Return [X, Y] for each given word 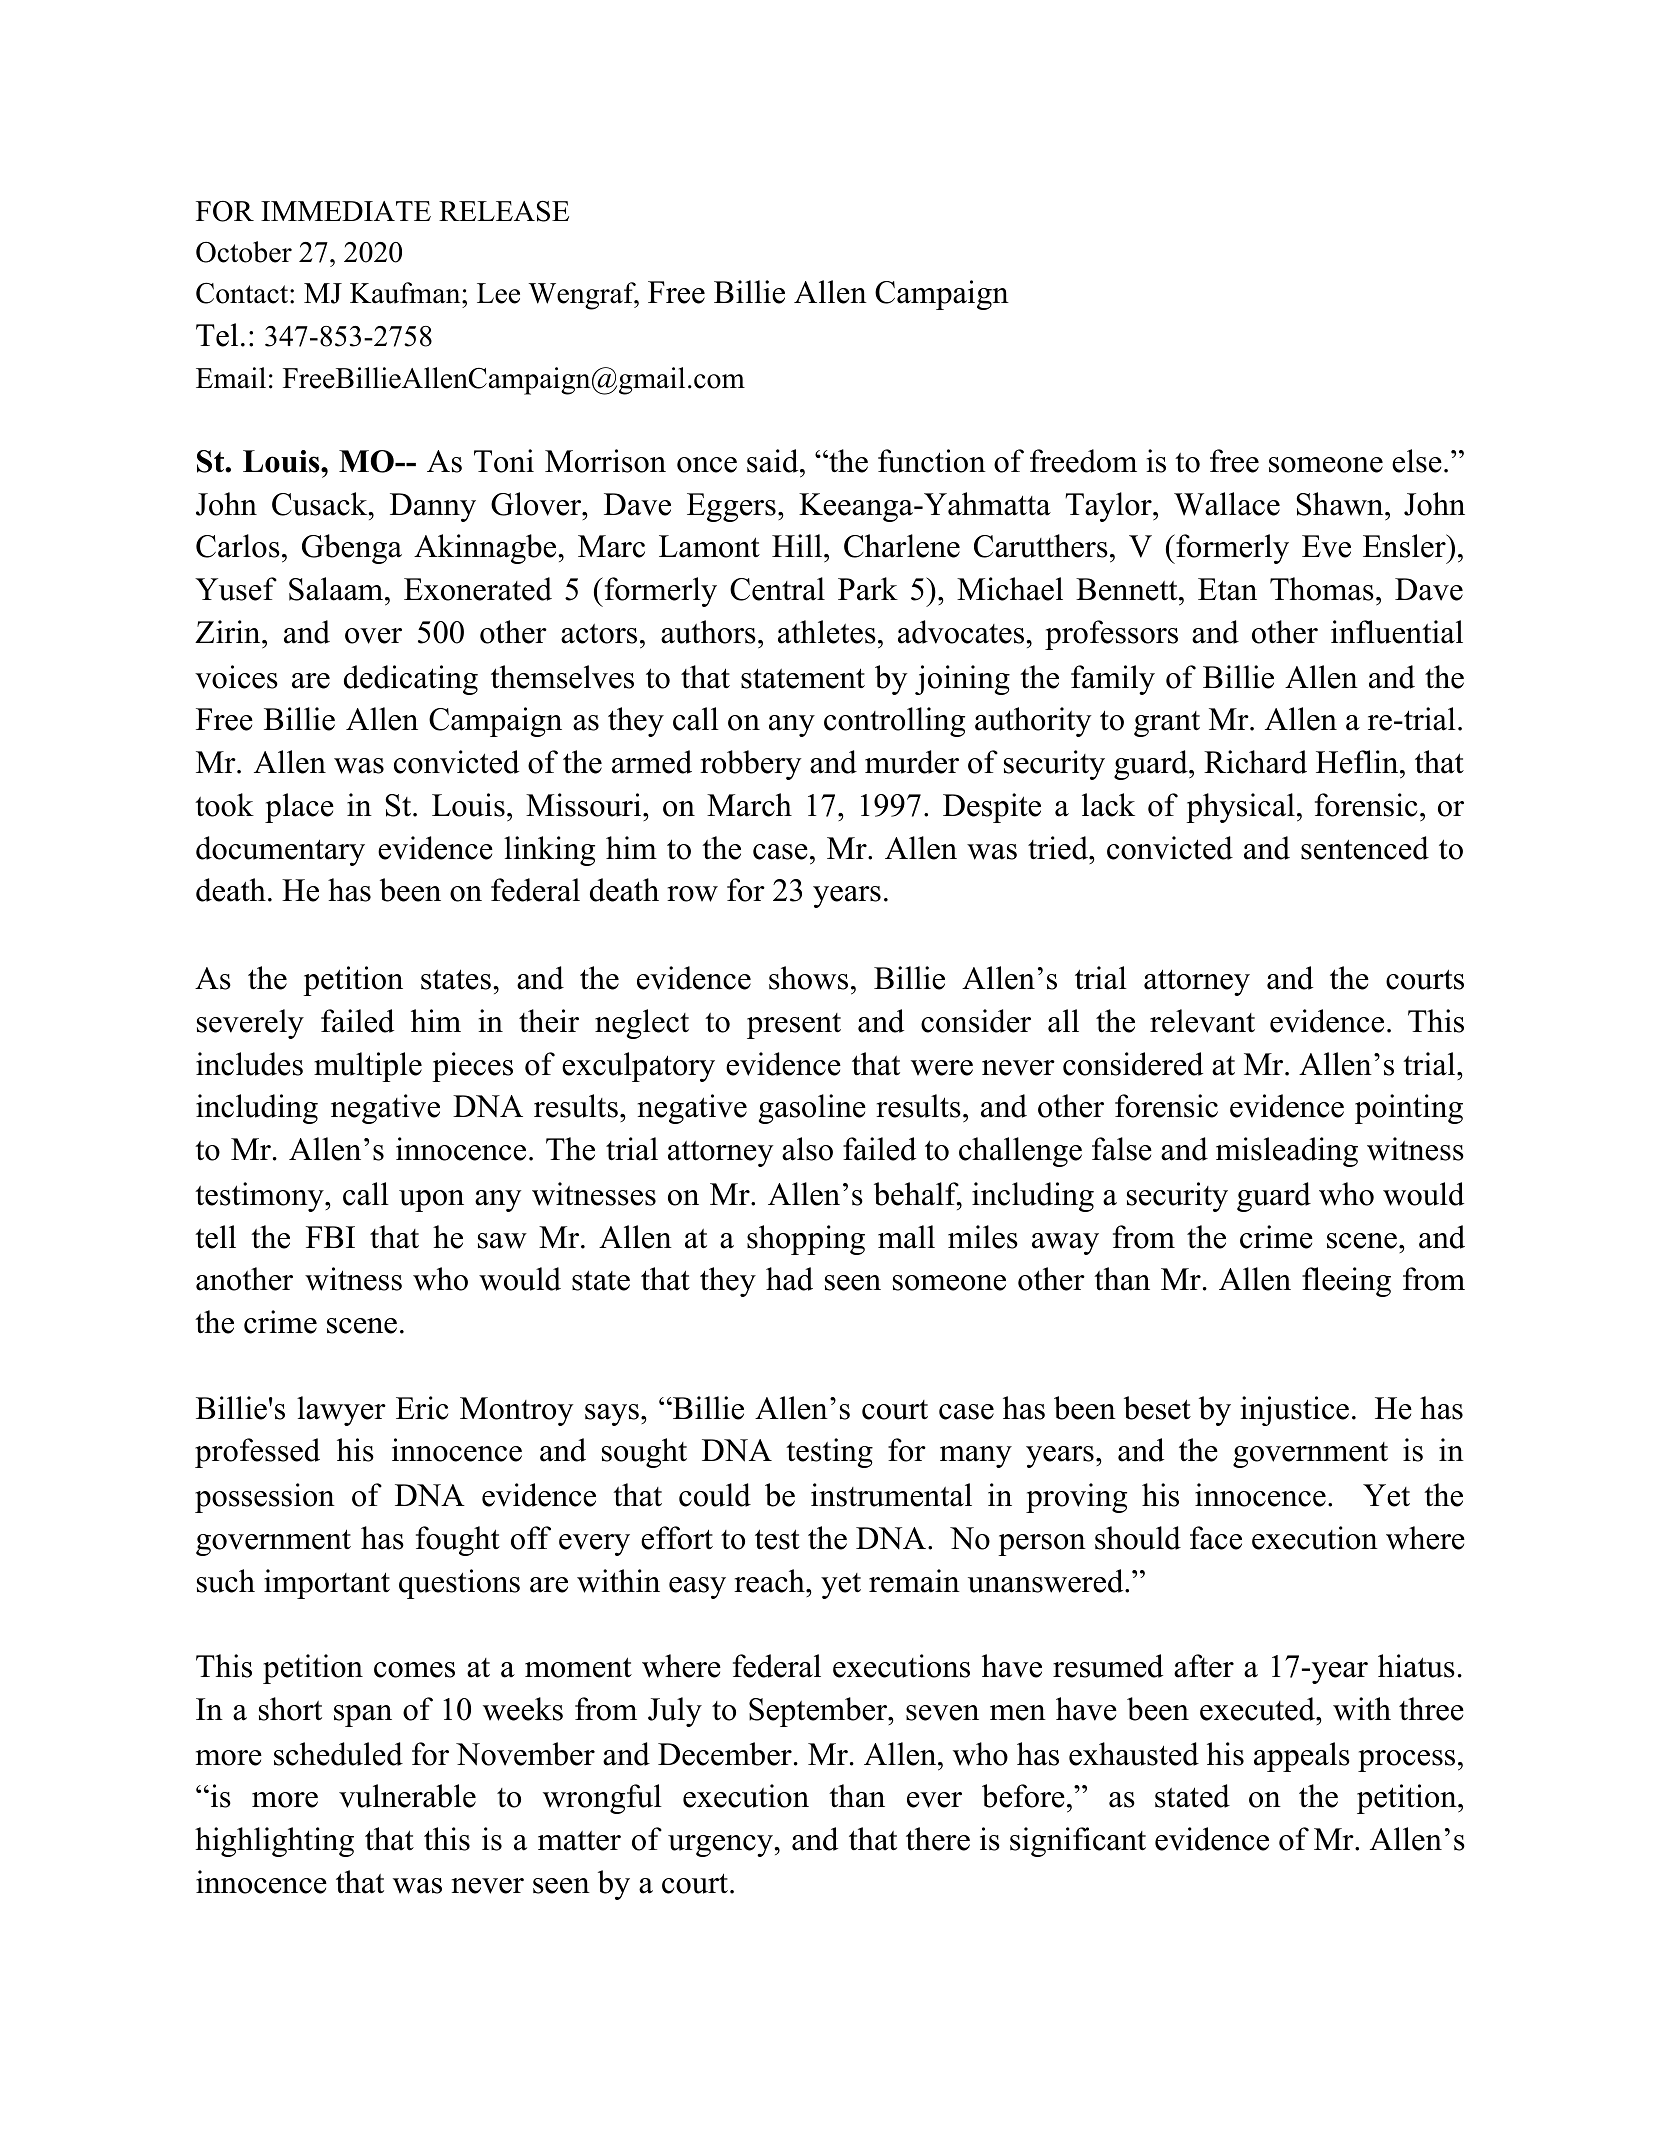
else [1417, 461]
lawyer [341, 1411]
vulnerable [407, 1796]
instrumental [891, 1495]
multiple [368, 1067]
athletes [827, 632]
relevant [1202, 1021]
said [774, 461]
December [725, 1754]
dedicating [411, 680]
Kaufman [406, 293]
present [794, 1026]
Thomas [1322, 589]
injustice [1294, 1411]
